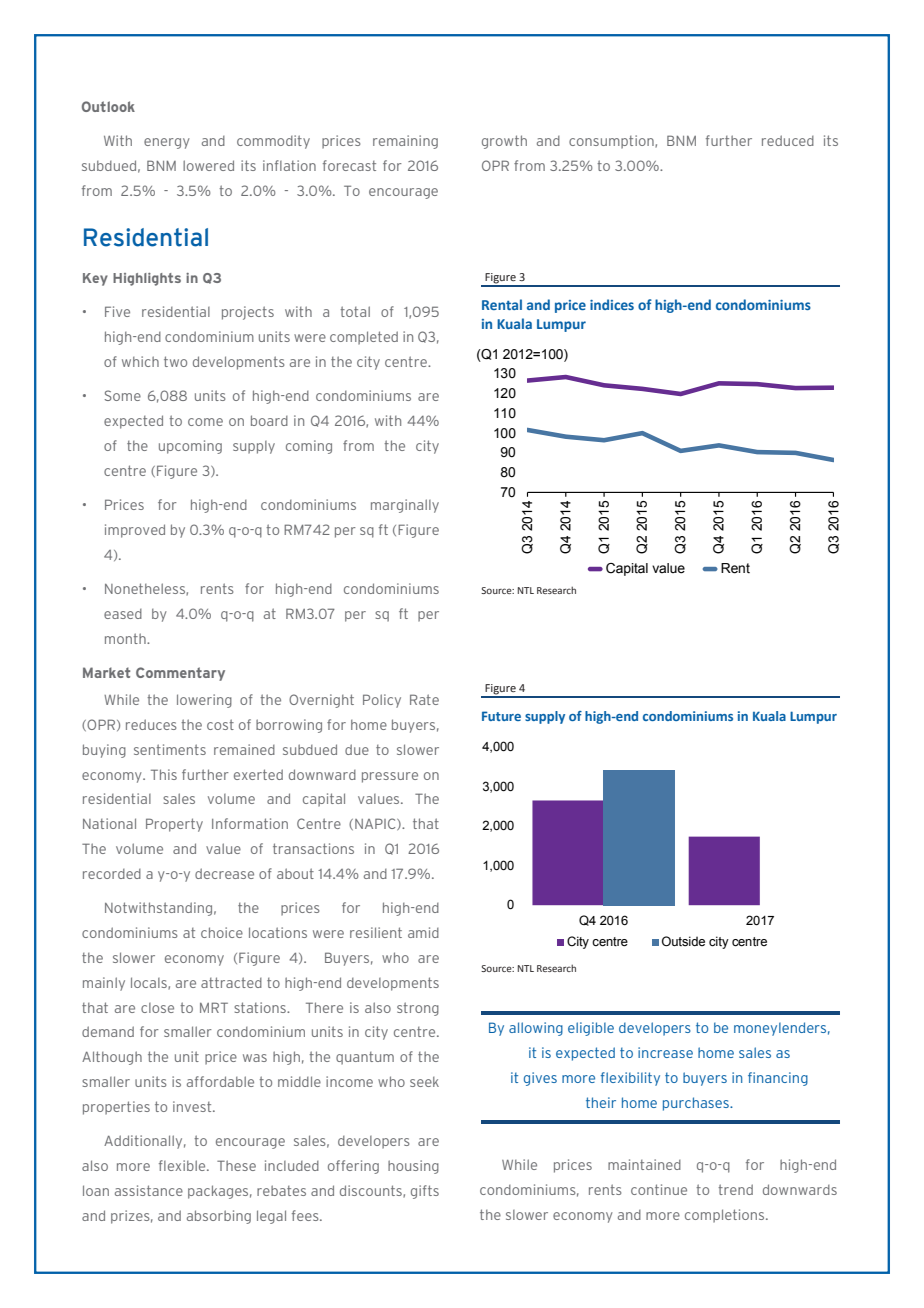 The image size is (924, 1308). Describe the element at coordinates (222, 932) in the page. I see `choice` at that location.
